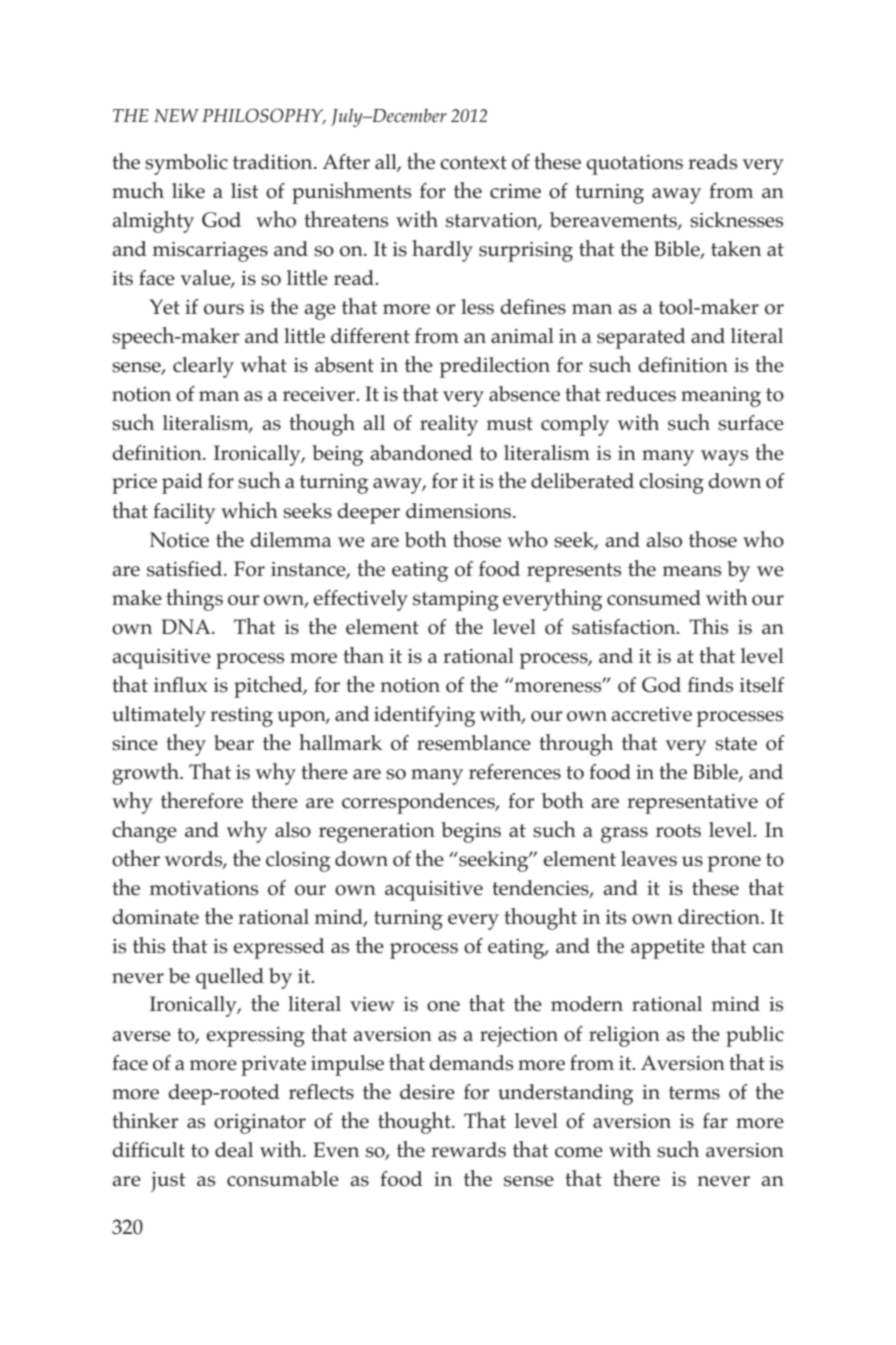 This screenshot has width=896, height=1345. What do you see at coordinates (471, 832) in the screenshot?
I see `begins` at bounding box center [471, 832].
